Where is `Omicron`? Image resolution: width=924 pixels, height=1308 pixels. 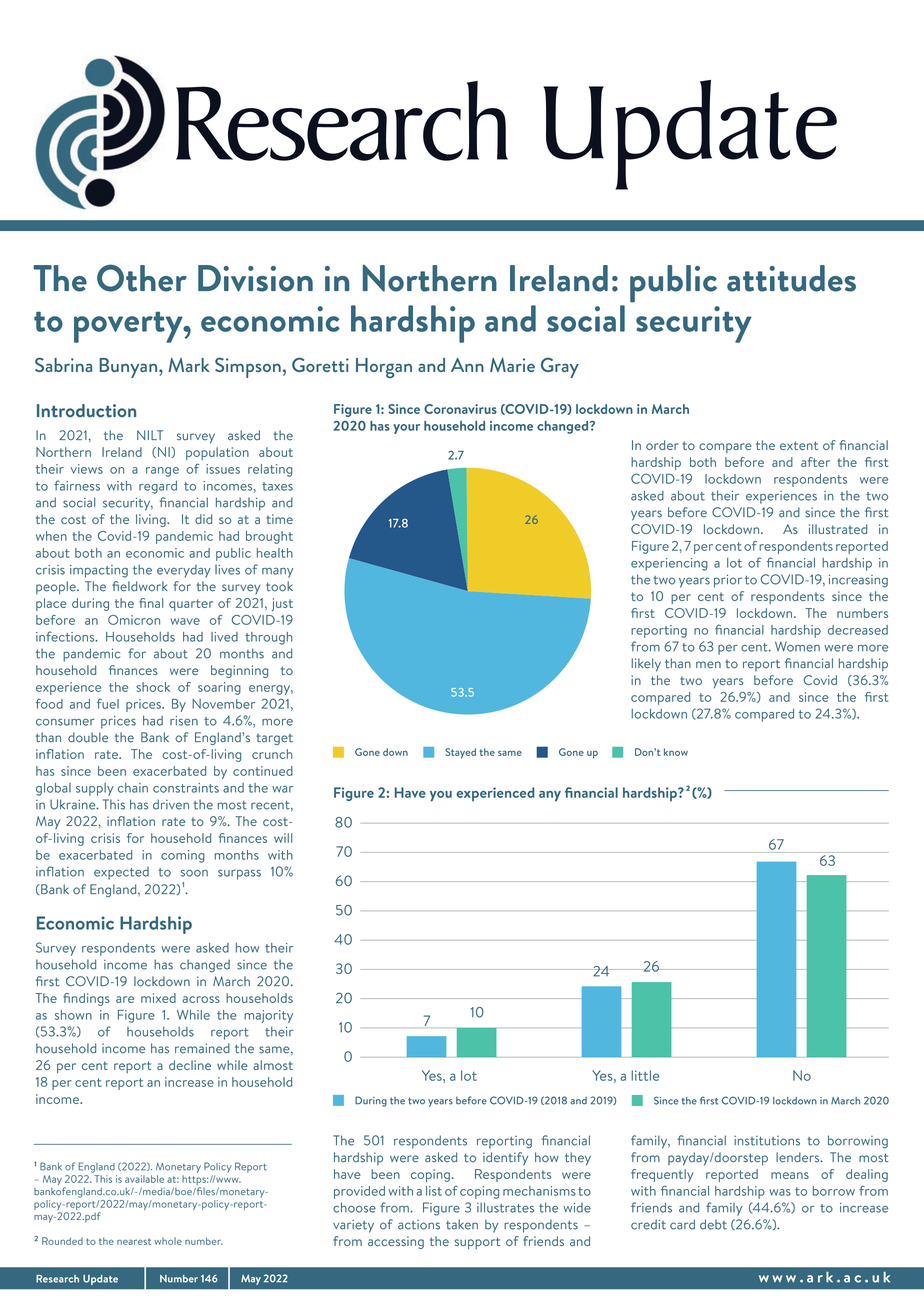
Omicron is located at coordinates (134, 620).
